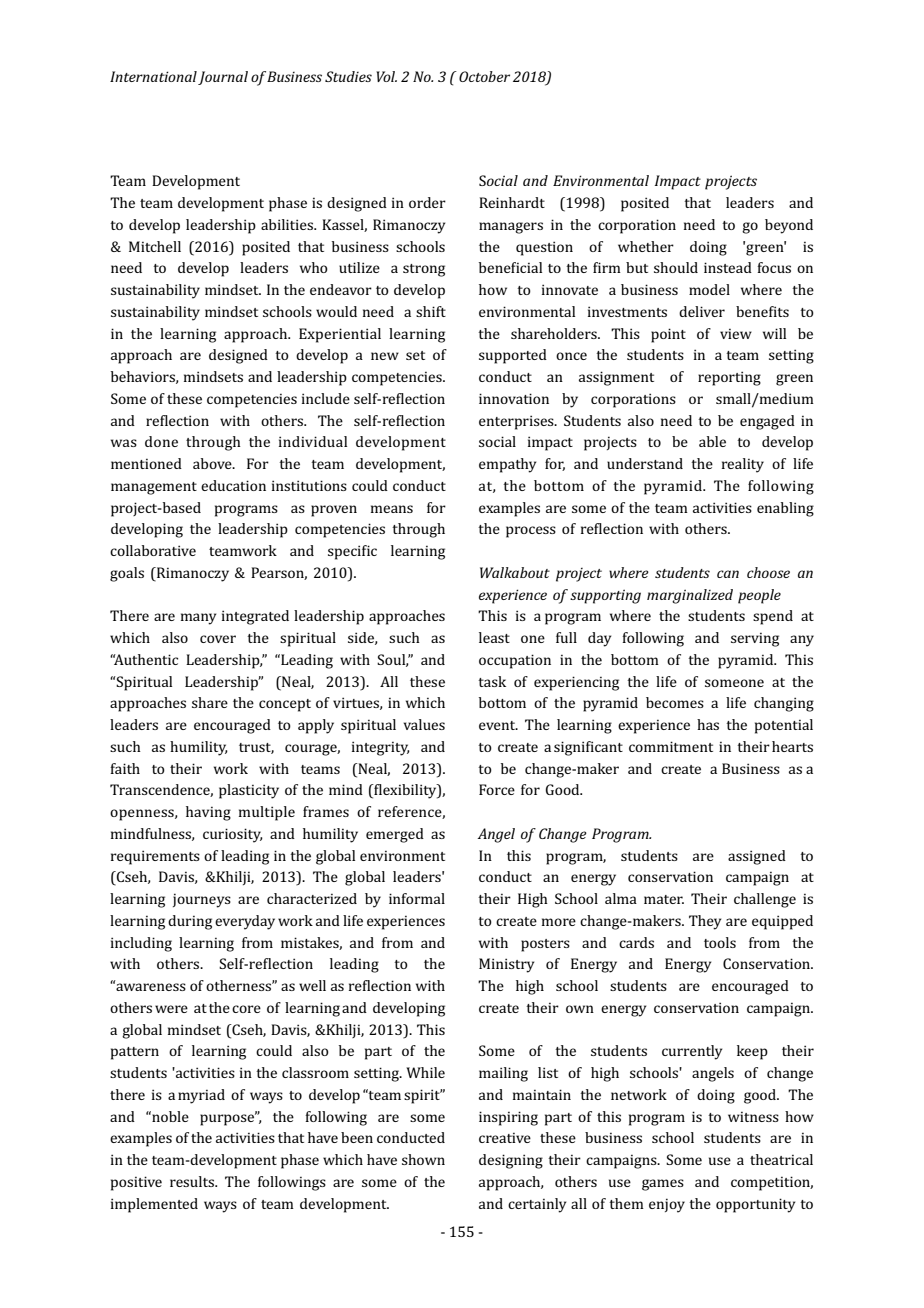  I want to click on Journal, so click(223, 78).
